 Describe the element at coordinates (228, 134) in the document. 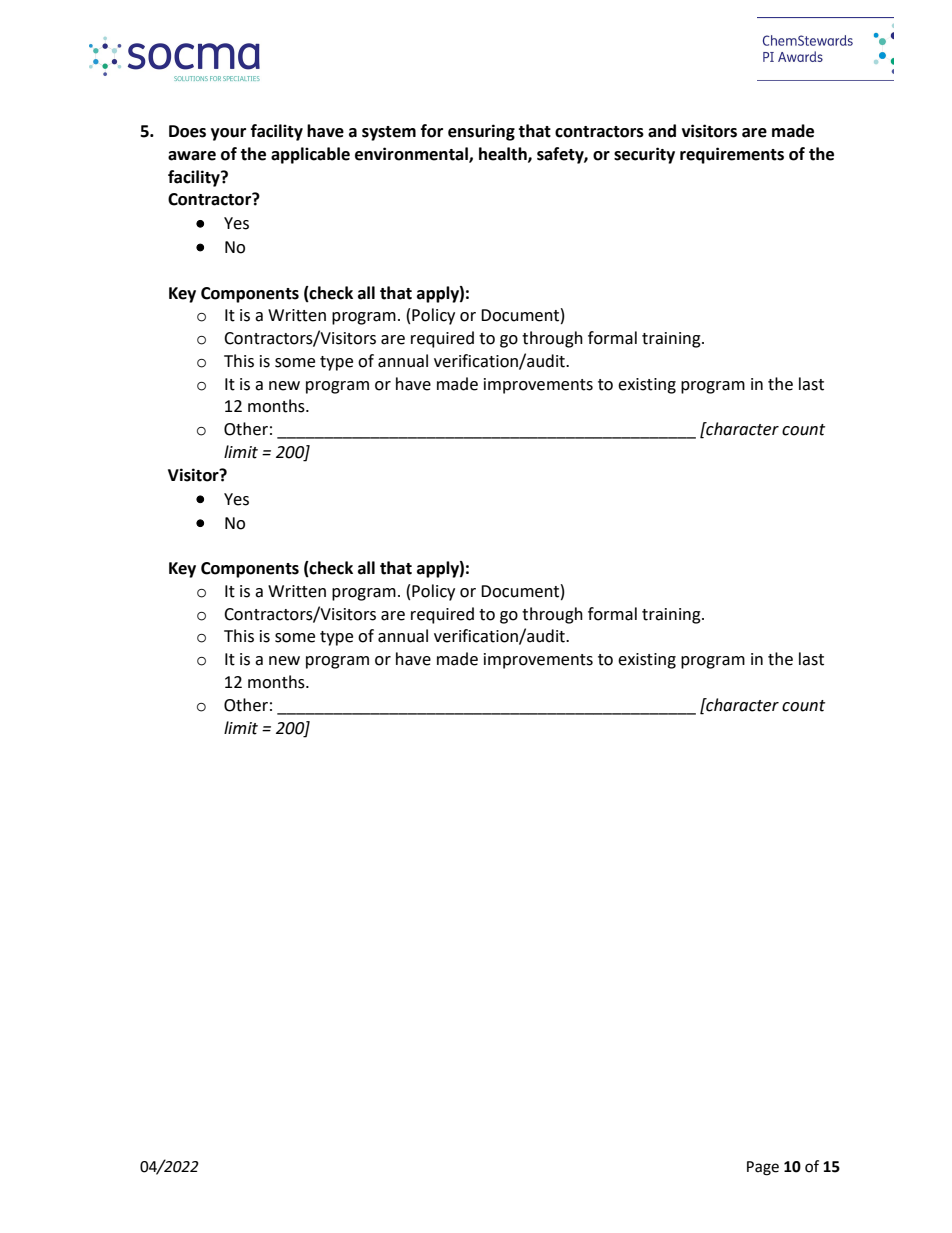

I see `your` at that location.
